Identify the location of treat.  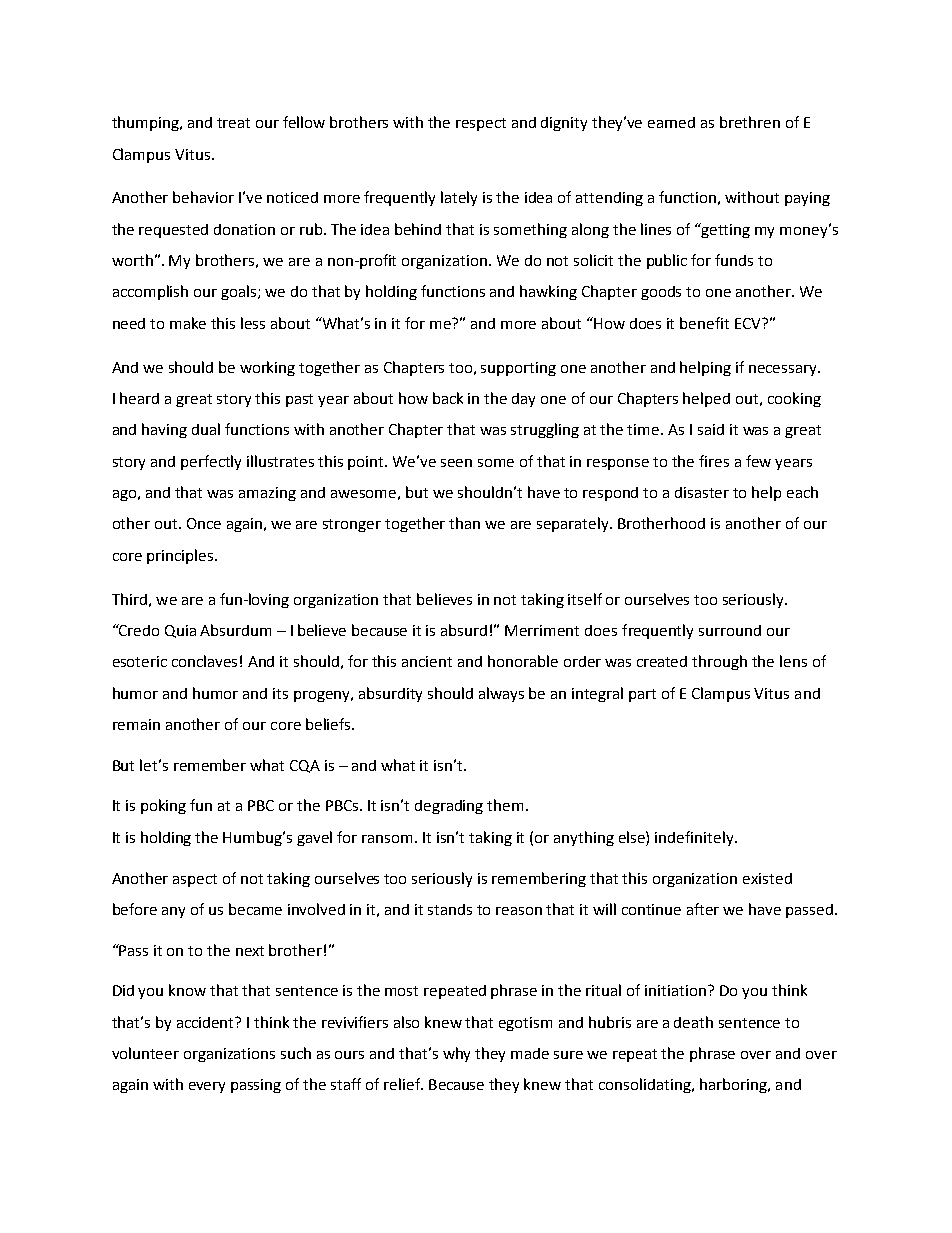
(233, 123).
